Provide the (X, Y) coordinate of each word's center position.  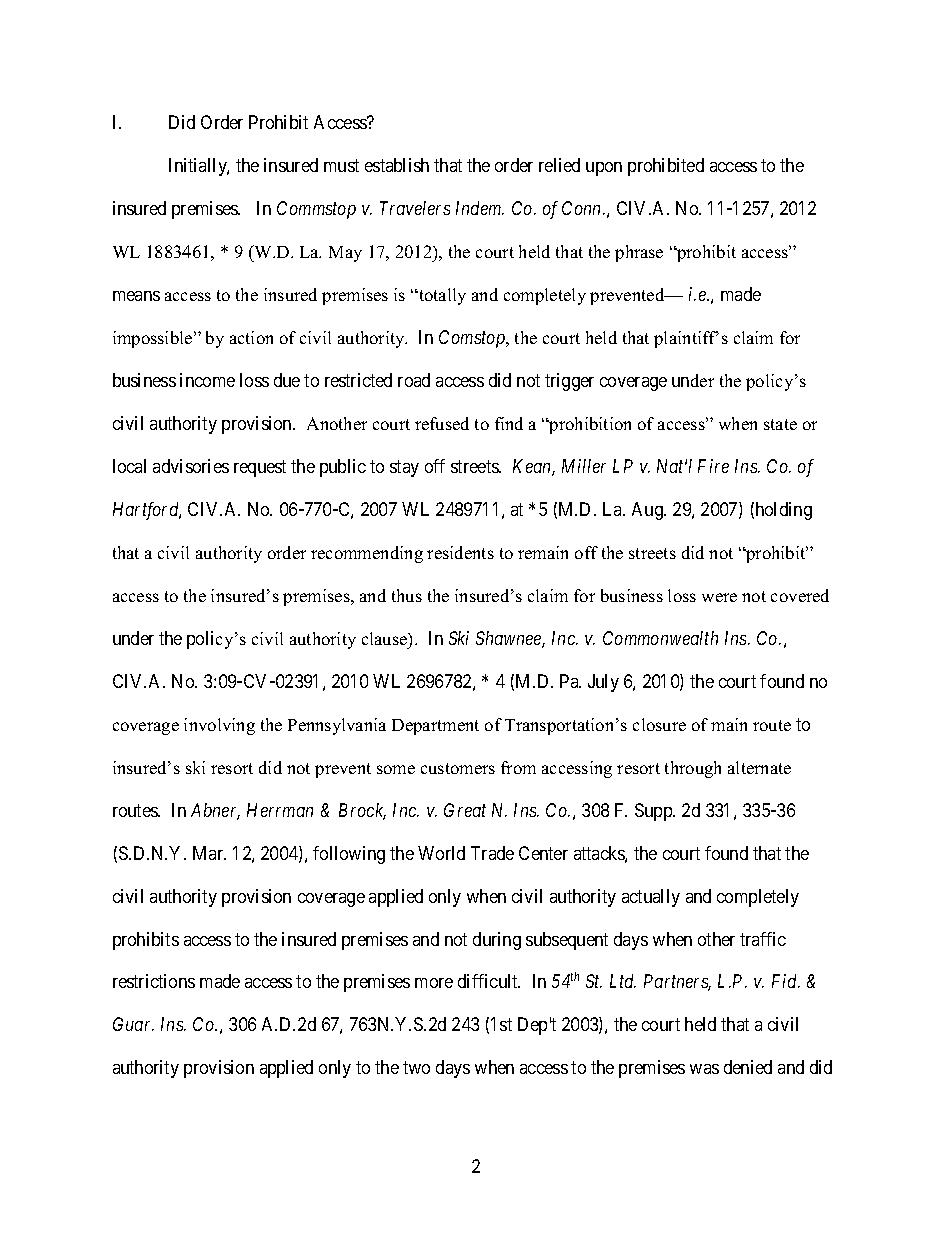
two (416, 1068)
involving (219, 726)
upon (604, 169)
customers (458, 768)
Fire (713, 466)
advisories (191, 466)
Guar (133, 1024)
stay (404, 468)
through (693, 769)
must (341, 165)
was (704, 1069)
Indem (480, 208)
